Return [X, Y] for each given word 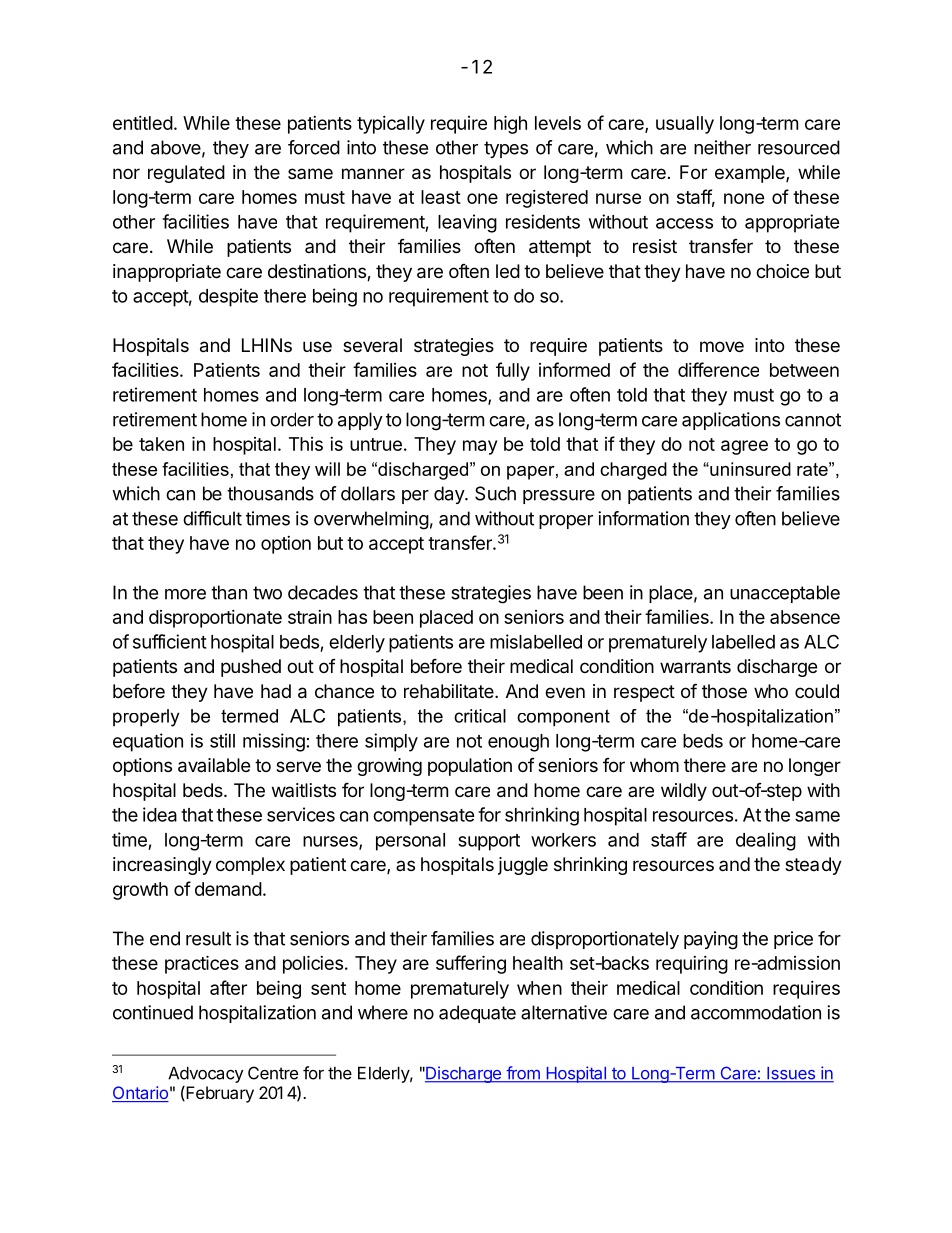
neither [722, 147]
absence [805, 617]
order [292, 419]
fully [513, 371]
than [229, 592]
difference [718, 369]
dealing [766, 841]
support [489, 842]
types [506, 149]
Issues [791, 1074]
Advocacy [205, 1074]
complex [250, 866]
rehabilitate [450, 691]
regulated [186, 174]
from [523, 1074]
